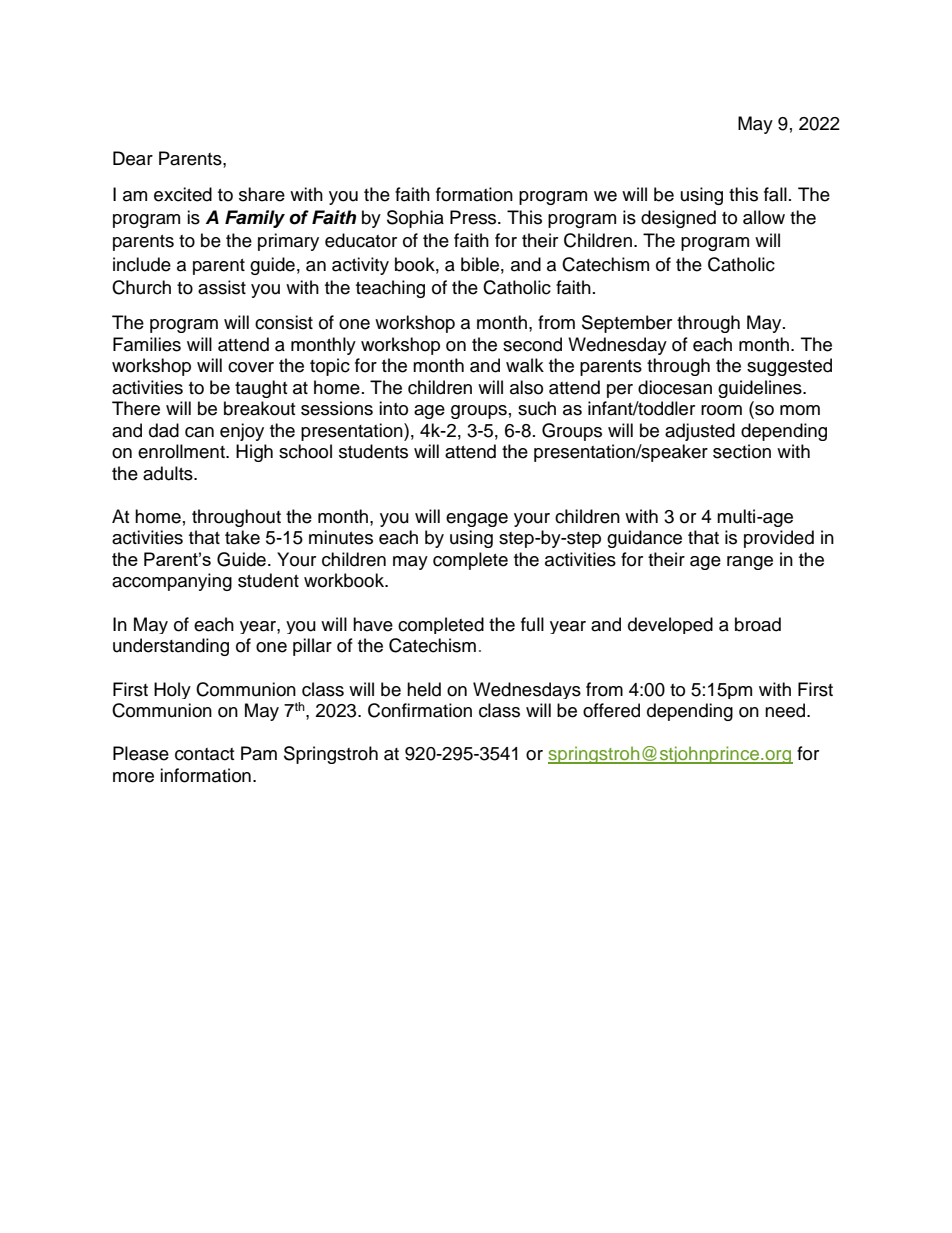  What do you see at coordinates (183, 194) in the screenshot?
I see `excited` at bounding box center [183, 194].
